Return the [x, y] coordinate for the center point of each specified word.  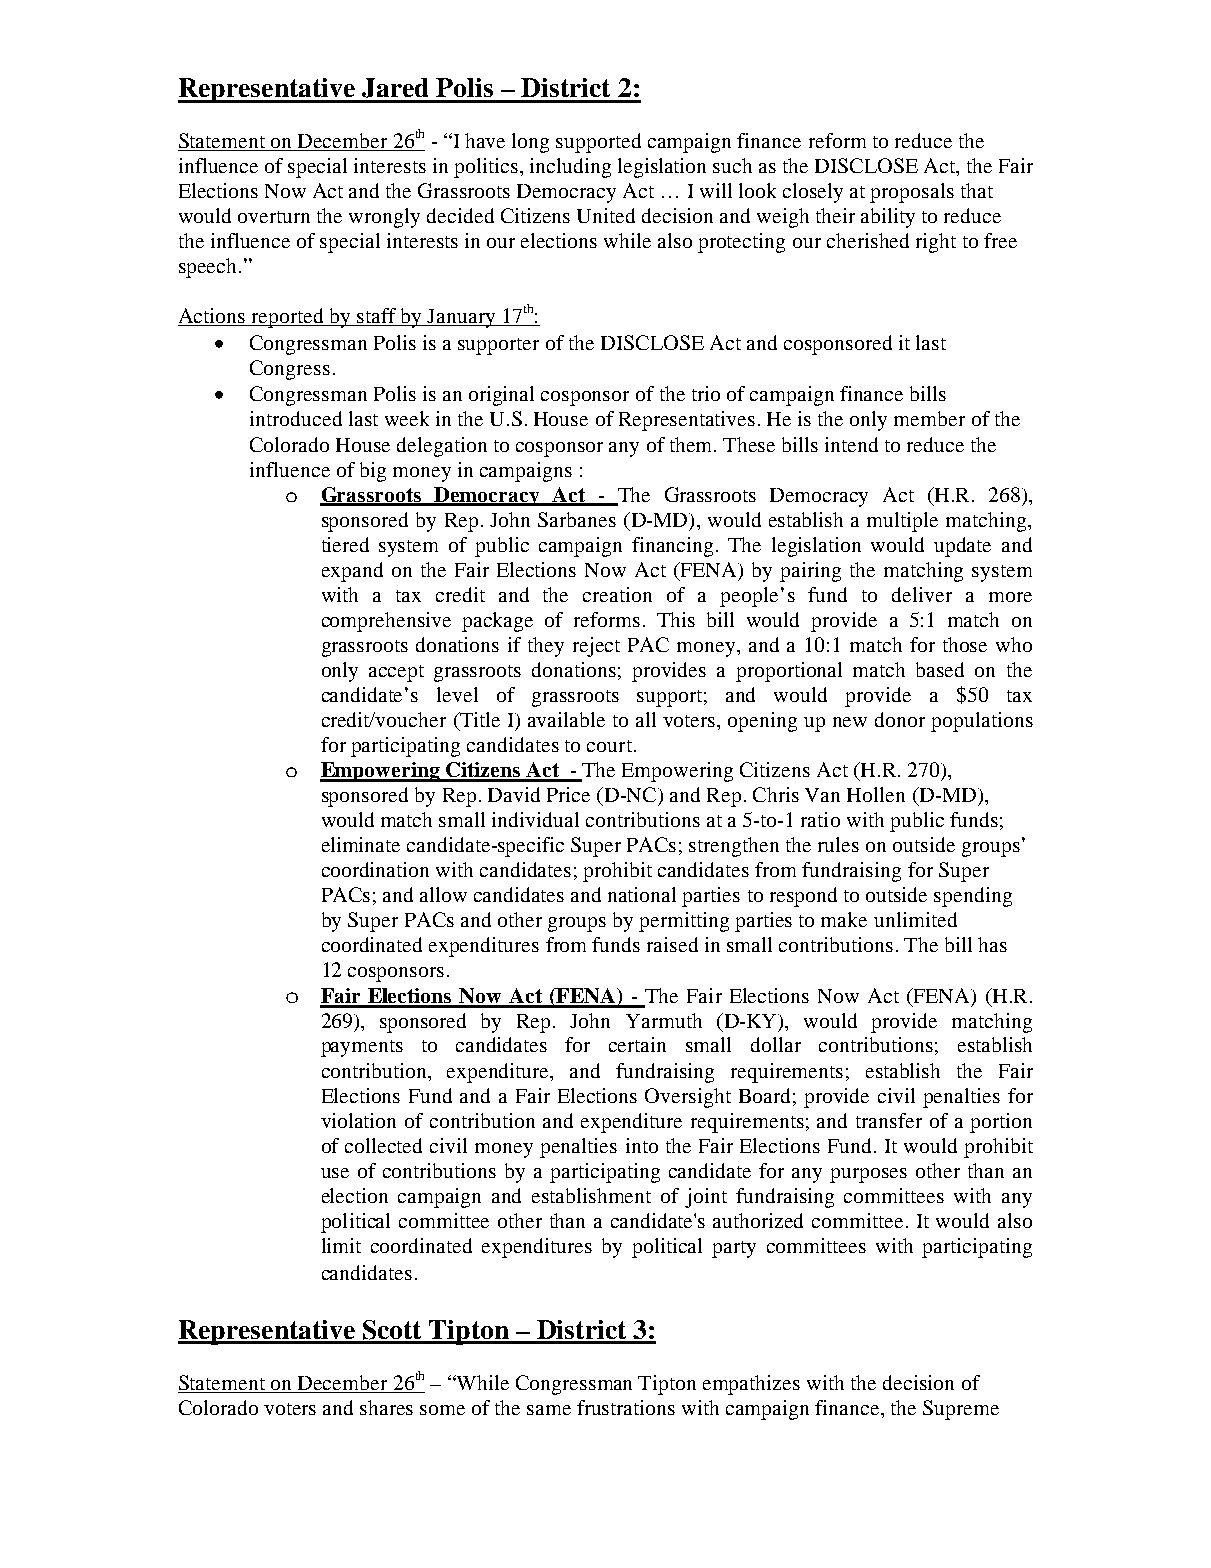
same [549, 1410]
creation [617, 594]
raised [672, 944]
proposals [912, 193]
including [570, 168]
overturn [274, 217]
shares [386, 1407]
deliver [922, 594]
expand [352, 572]
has [992, 944]
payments [362, 1048]
